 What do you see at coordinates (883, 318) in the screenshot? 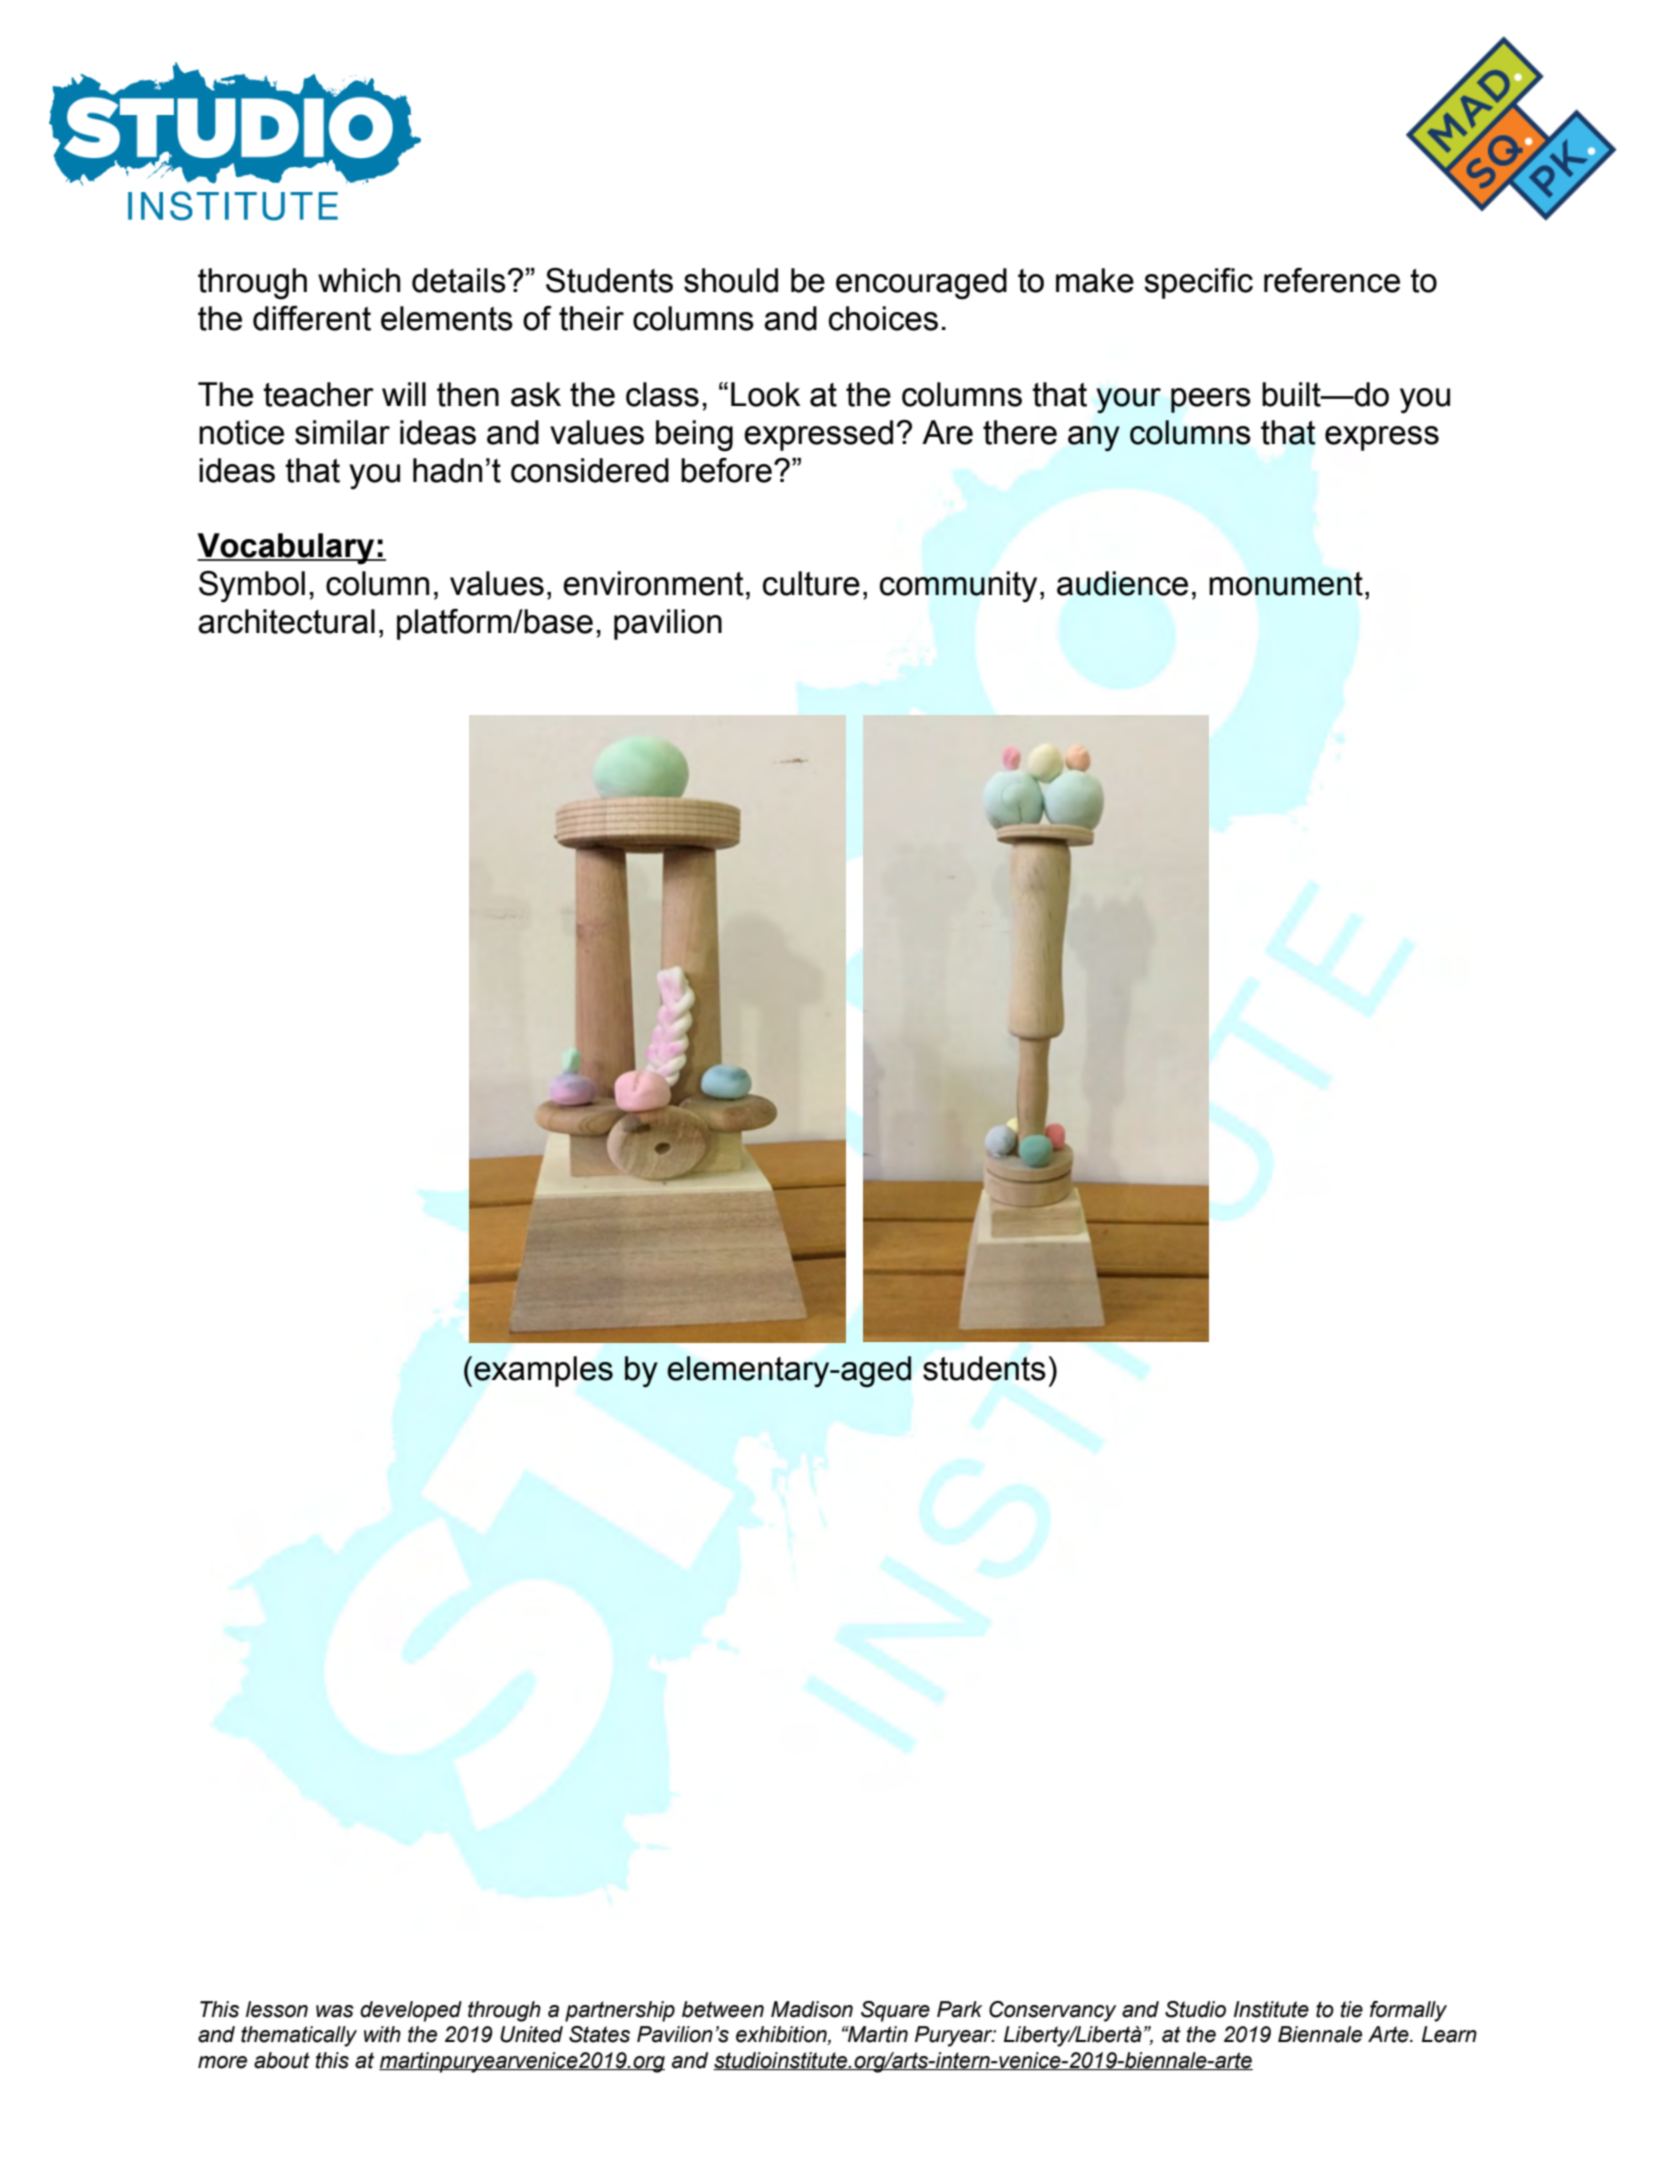
I see `choices` at bounding box center [883, 318].
